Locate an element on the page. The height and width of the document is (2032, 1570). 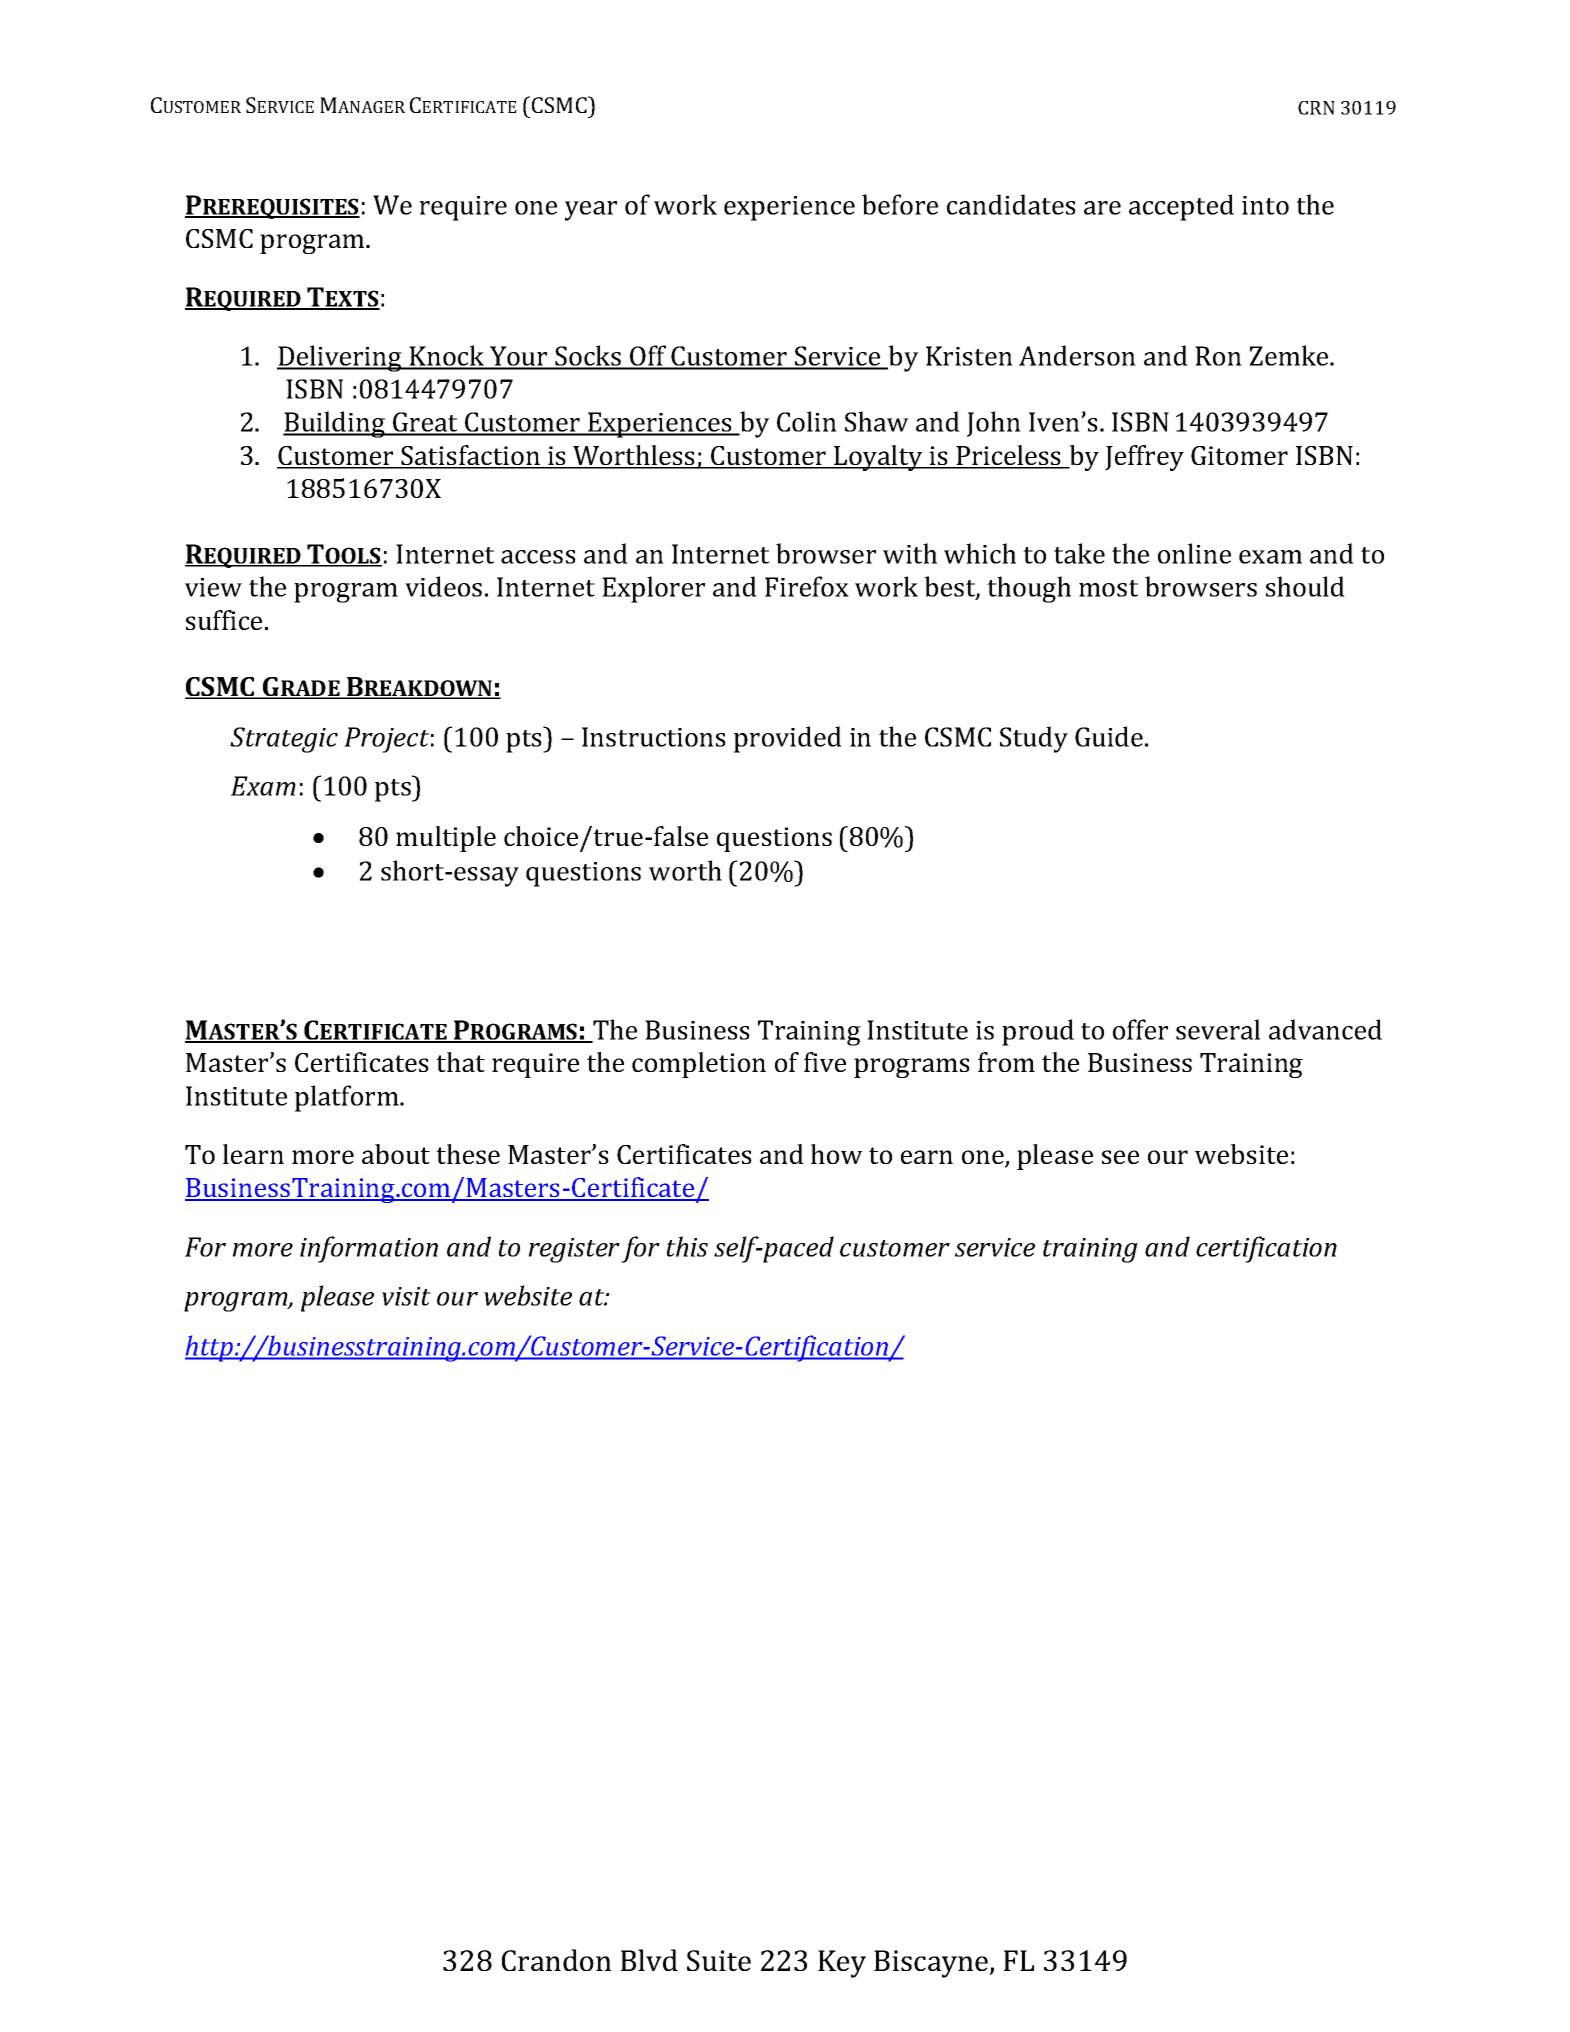
Suite is located at coordinates (719, 1960).
